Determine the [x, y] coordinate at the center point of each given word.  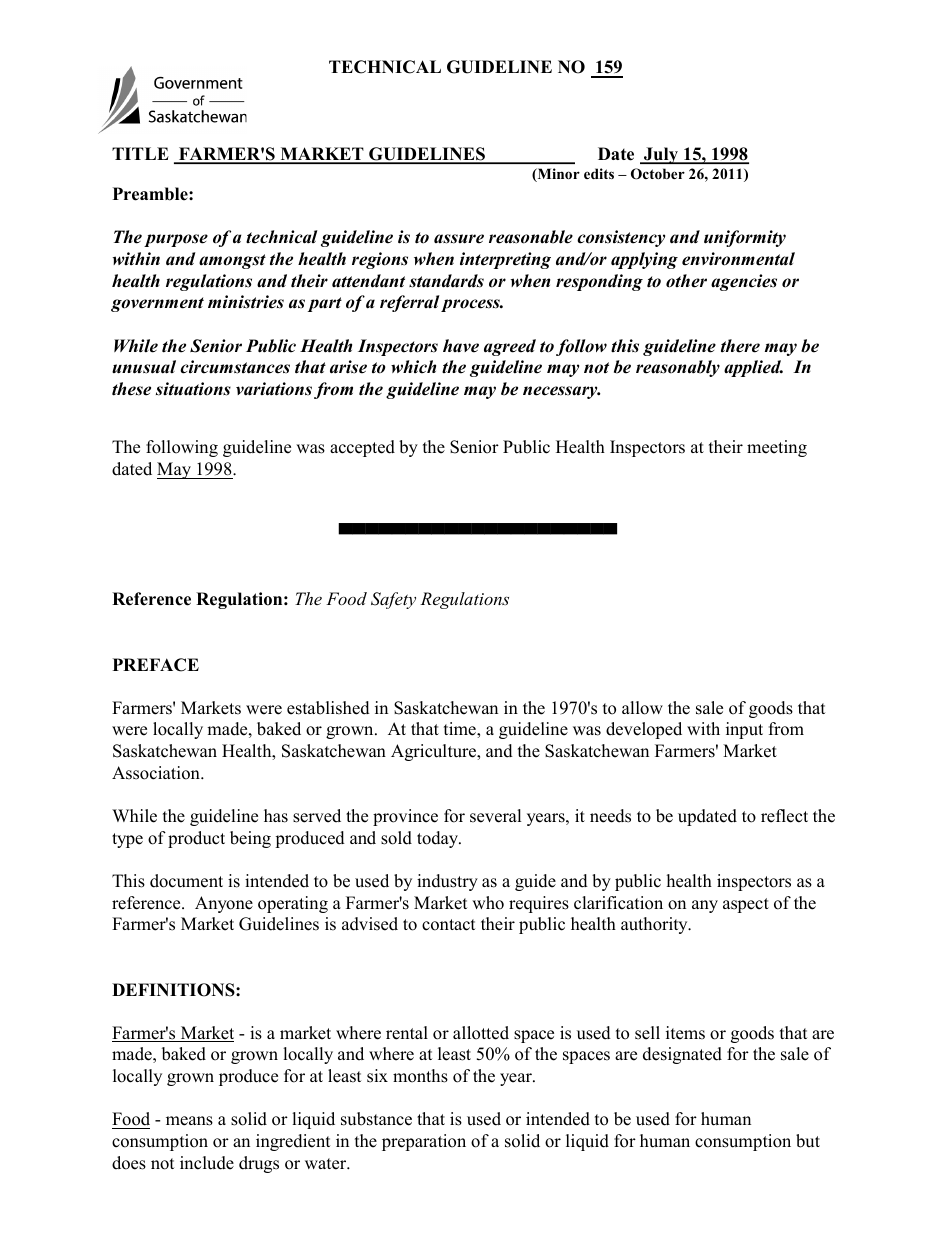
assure [459, 239]
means [189, 1121]
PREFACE [156, 665]
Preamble [151, 194]
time [461, 729]
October [658, 174]
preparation [424, 1142]
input [744, 730]
